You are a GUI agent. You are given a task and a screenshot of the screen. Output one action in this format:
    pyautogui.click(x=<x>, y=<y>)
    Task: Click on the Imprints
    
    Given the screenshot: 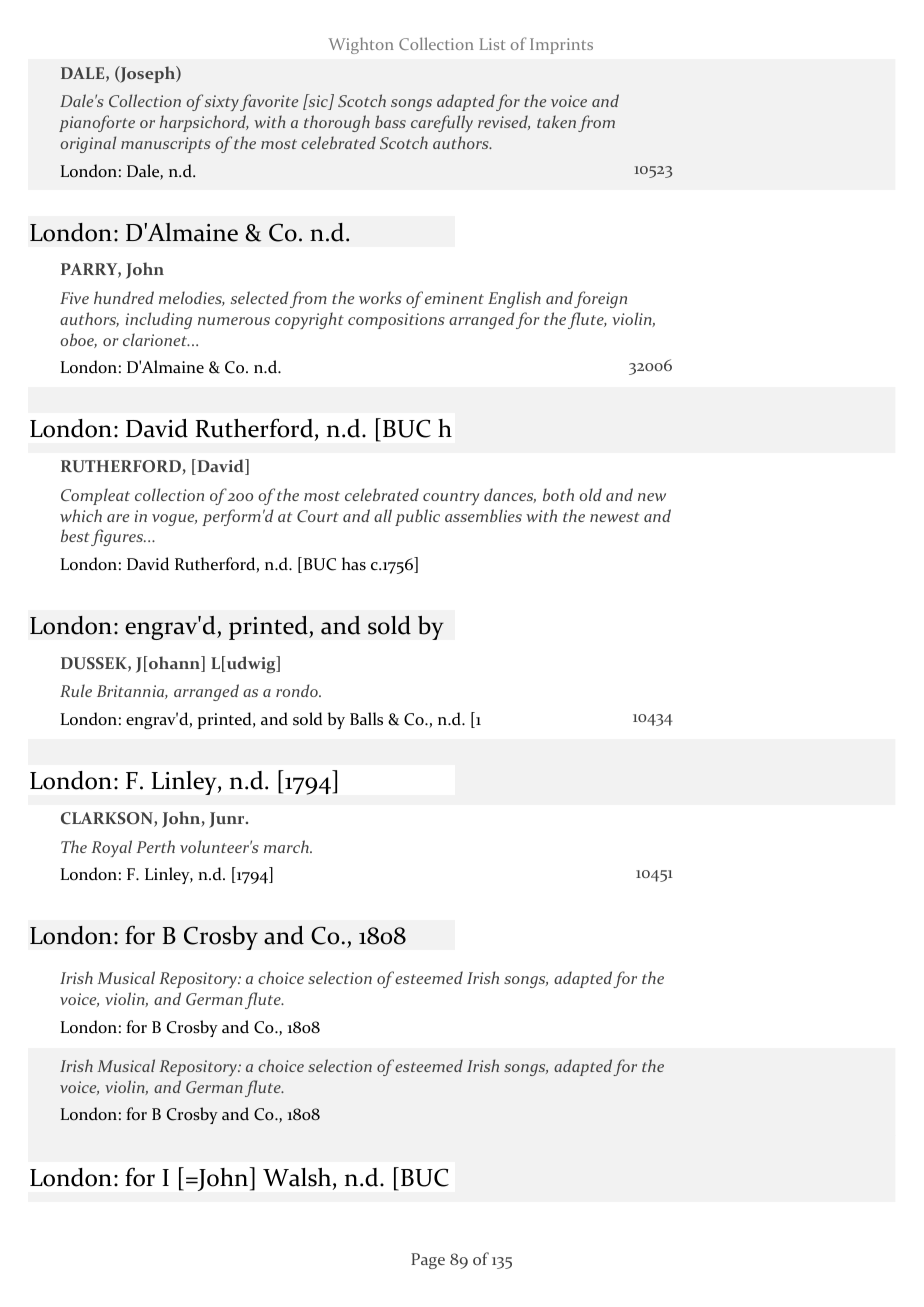 What is the action you would take?
    pyautogui.click(x=561, y=46)
